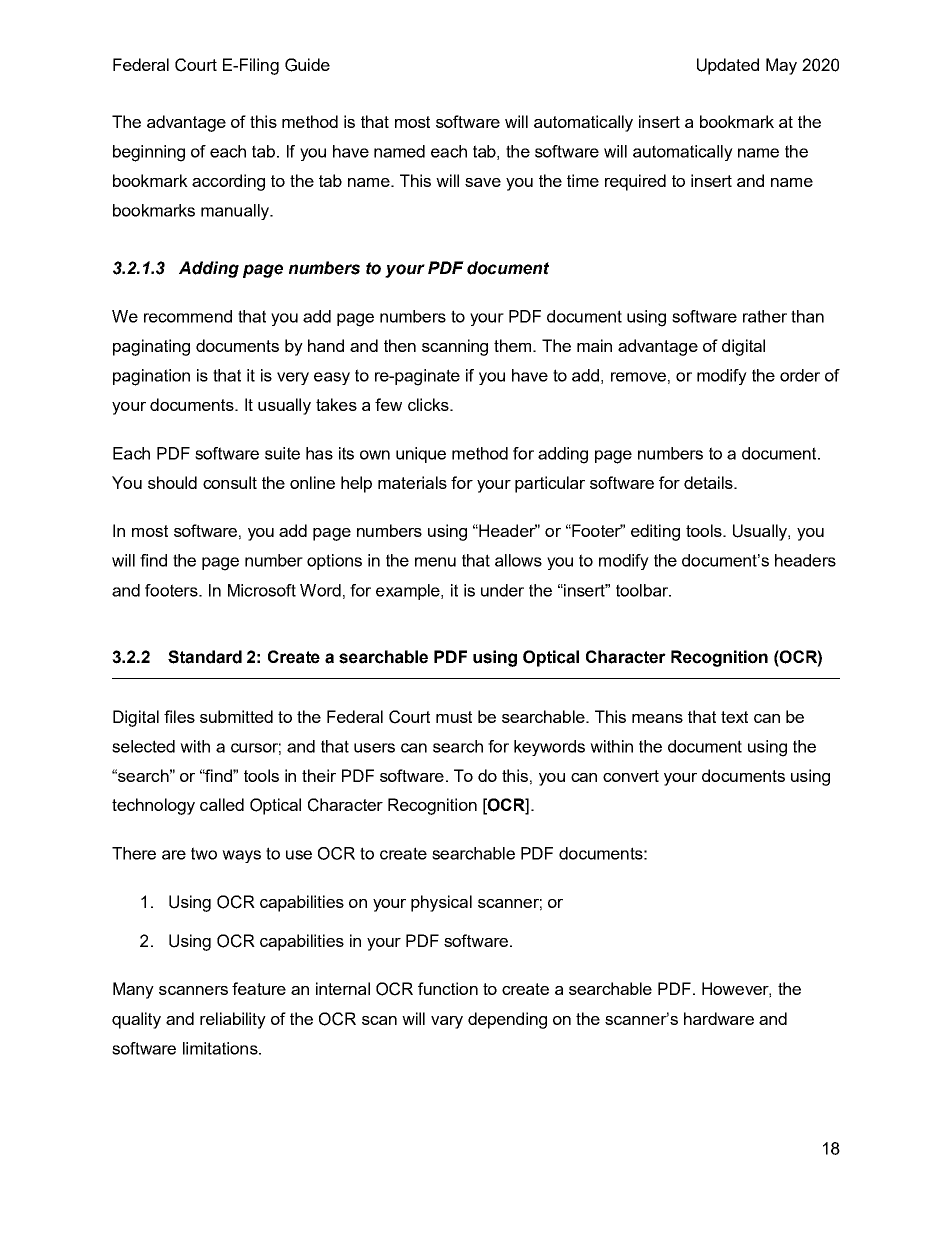 The image size is (952, 1233). Describe the element at coordinates (728, 66) in the page. I see `Updated` at that location.
